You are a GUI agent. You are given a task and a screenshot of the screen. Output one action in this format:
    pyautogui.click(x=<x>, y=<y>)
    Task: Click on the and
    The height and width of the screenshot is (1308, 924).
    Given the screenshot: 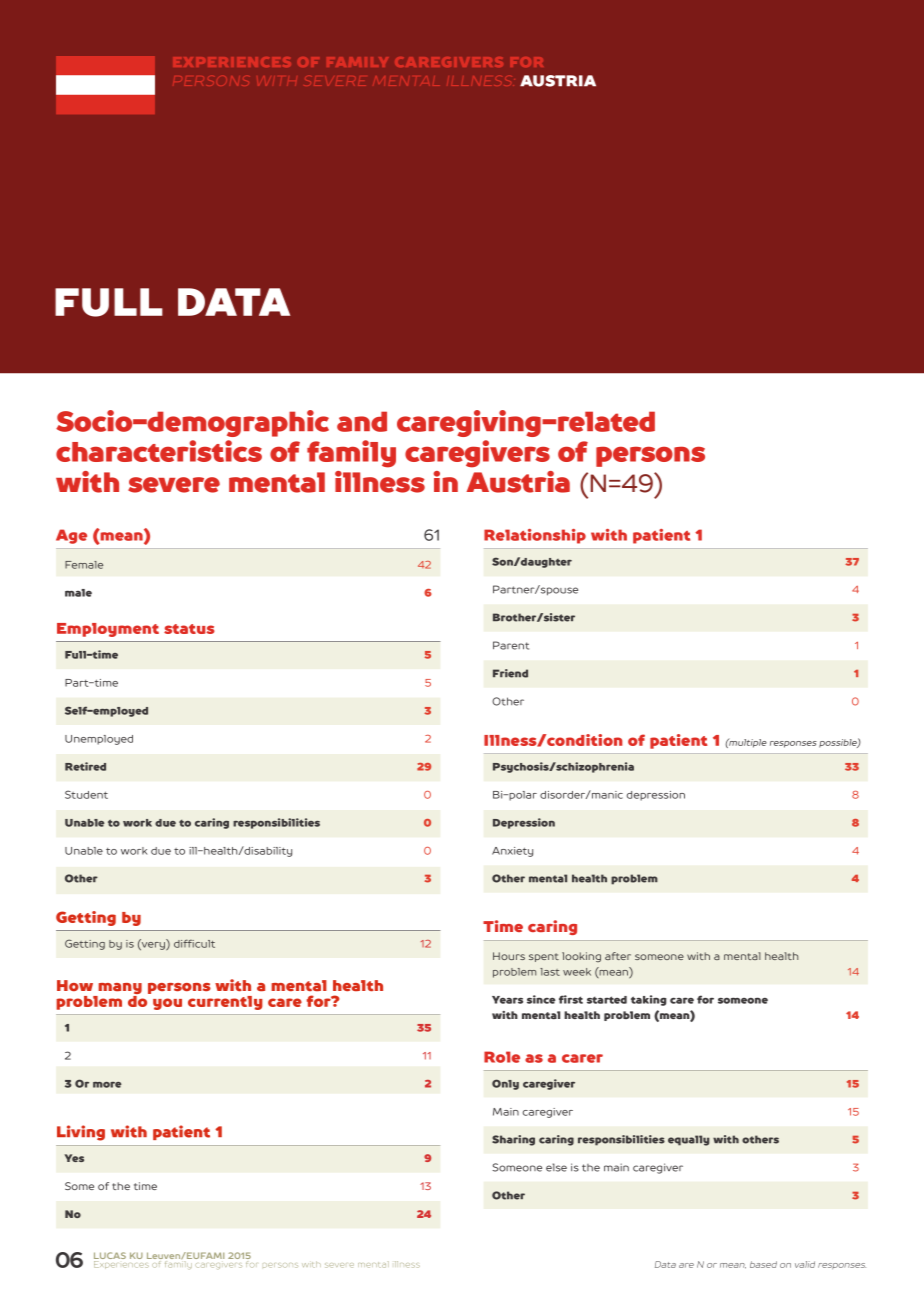 What is the action you would take?
    pyautogui.click(x=362, y=421)
